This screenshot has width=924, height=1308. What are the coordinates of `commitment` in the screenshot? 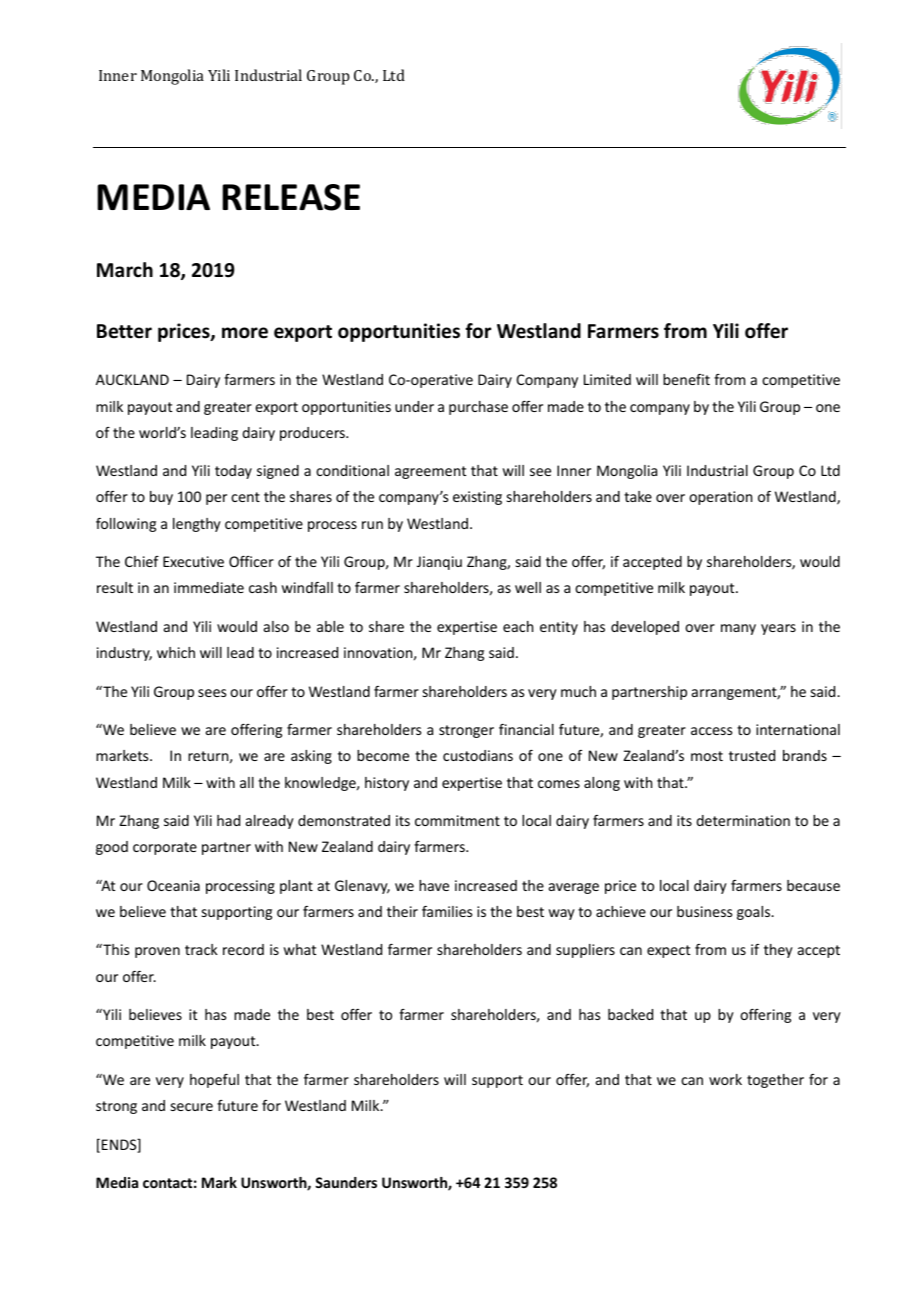 It's located at (457, 820).
